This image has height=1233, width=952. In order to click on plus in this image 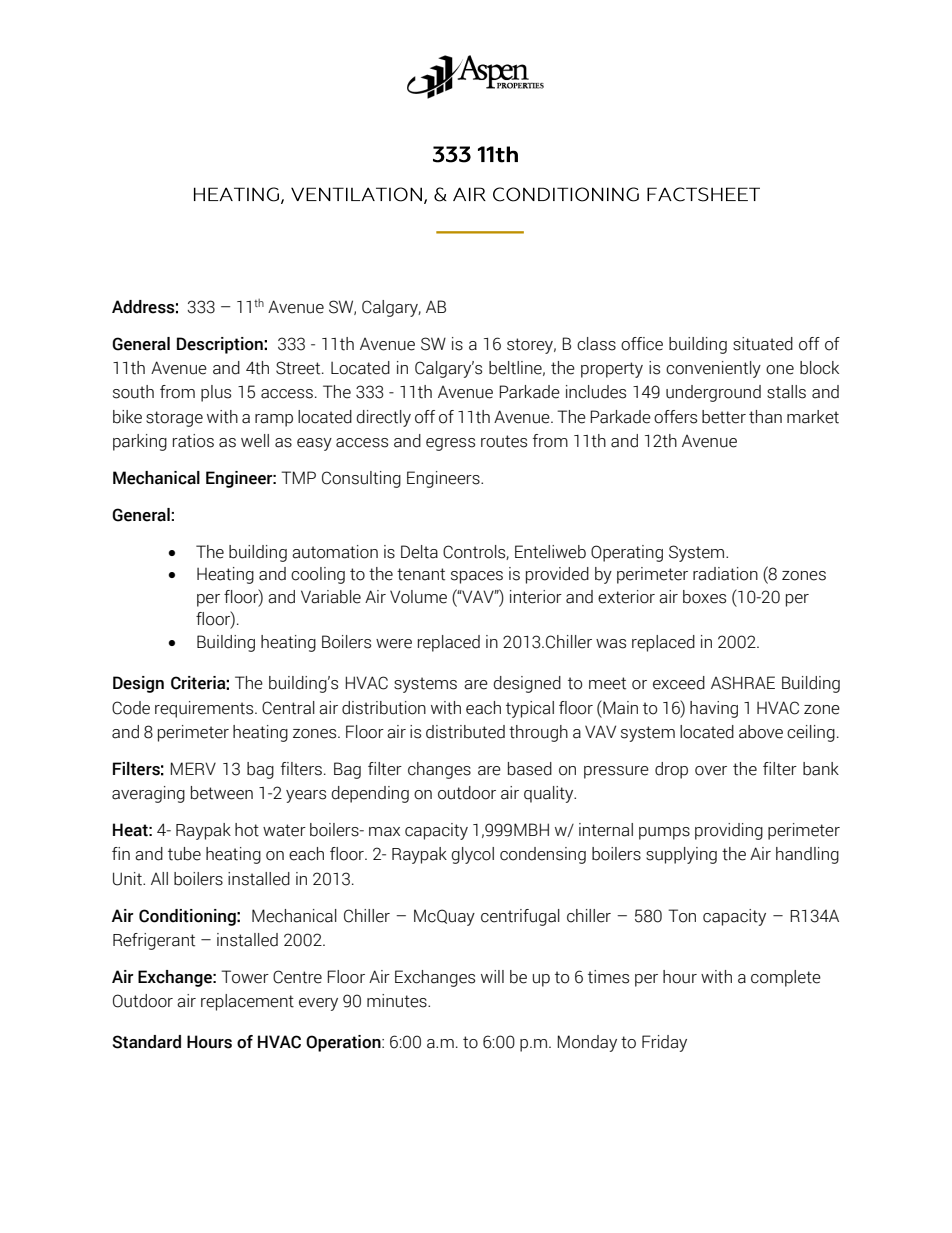, I will do `click(216, 393)`.
